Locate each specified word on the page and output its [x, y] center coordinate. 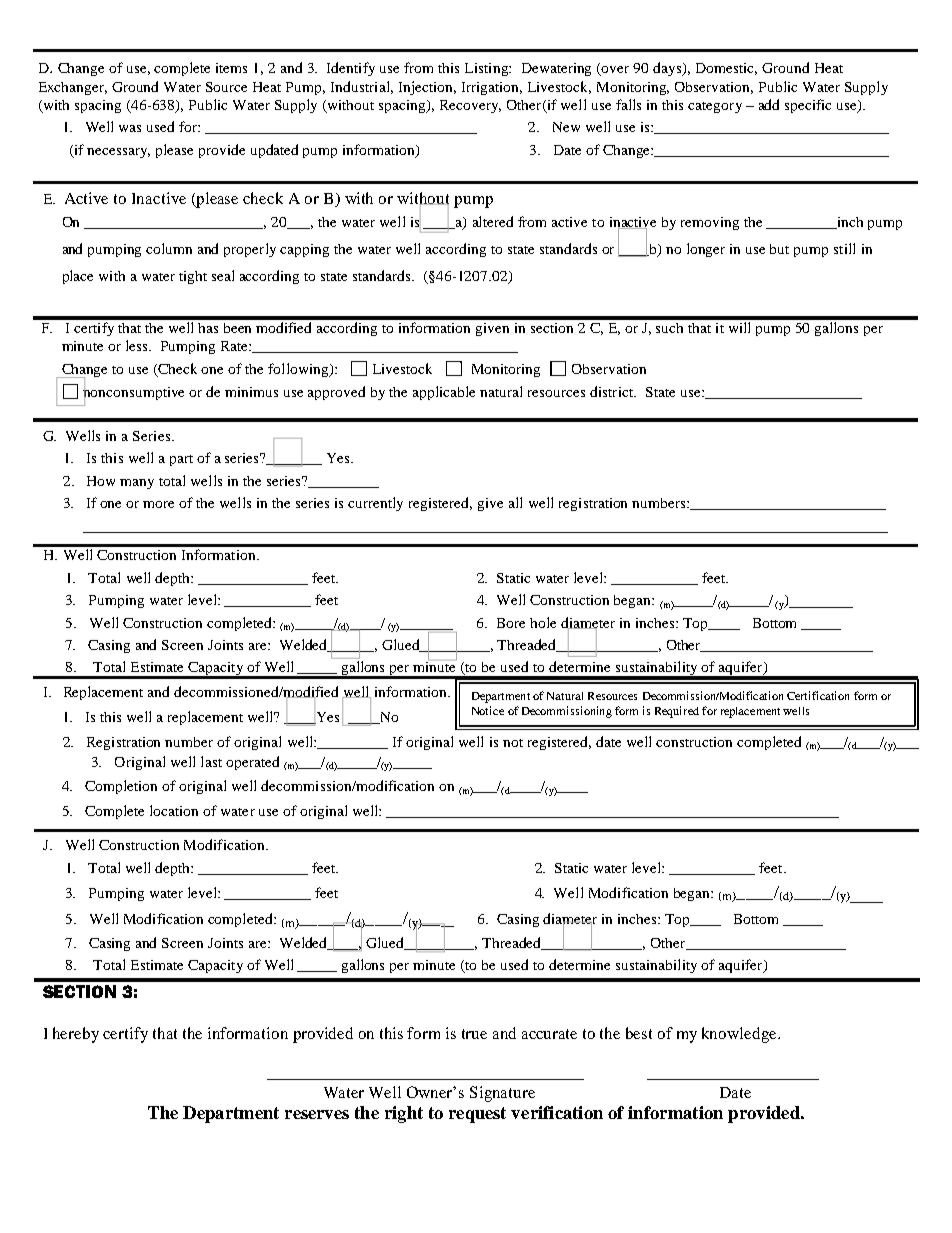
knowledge [740, 1035]
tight [193, 277]
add [769, 104]
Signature [502, 1094]
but [779, 249]
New [566, 127]
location [174, 810]
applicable [444, 393]
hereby [76, 1035]
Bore [511, 623]
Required [677, 712]
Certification [818, 695]
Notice [488, 710]
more [158, 504]
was [130, 128]
